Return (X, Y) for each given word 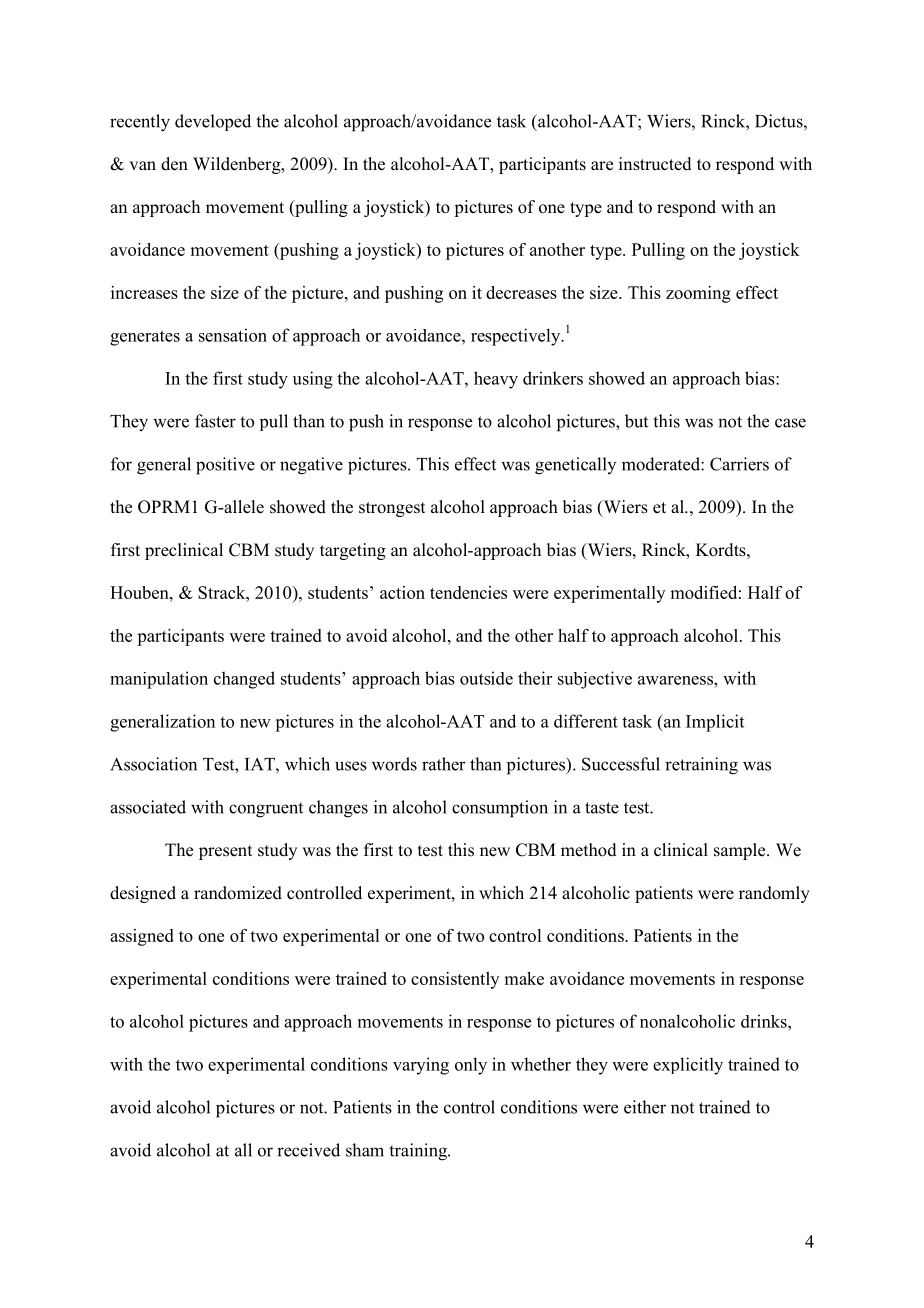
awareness (676, 680)
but (636, 421)
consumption (500, 809)
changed (244, 680)
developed (213, 122)
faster (215, 421)
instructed (655, 164)
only (471, 1066)
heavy (496, 380)
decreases (521, 292)
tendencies (468, 592)
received (308, 1150)
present (225, 852)
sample (741, 851)
